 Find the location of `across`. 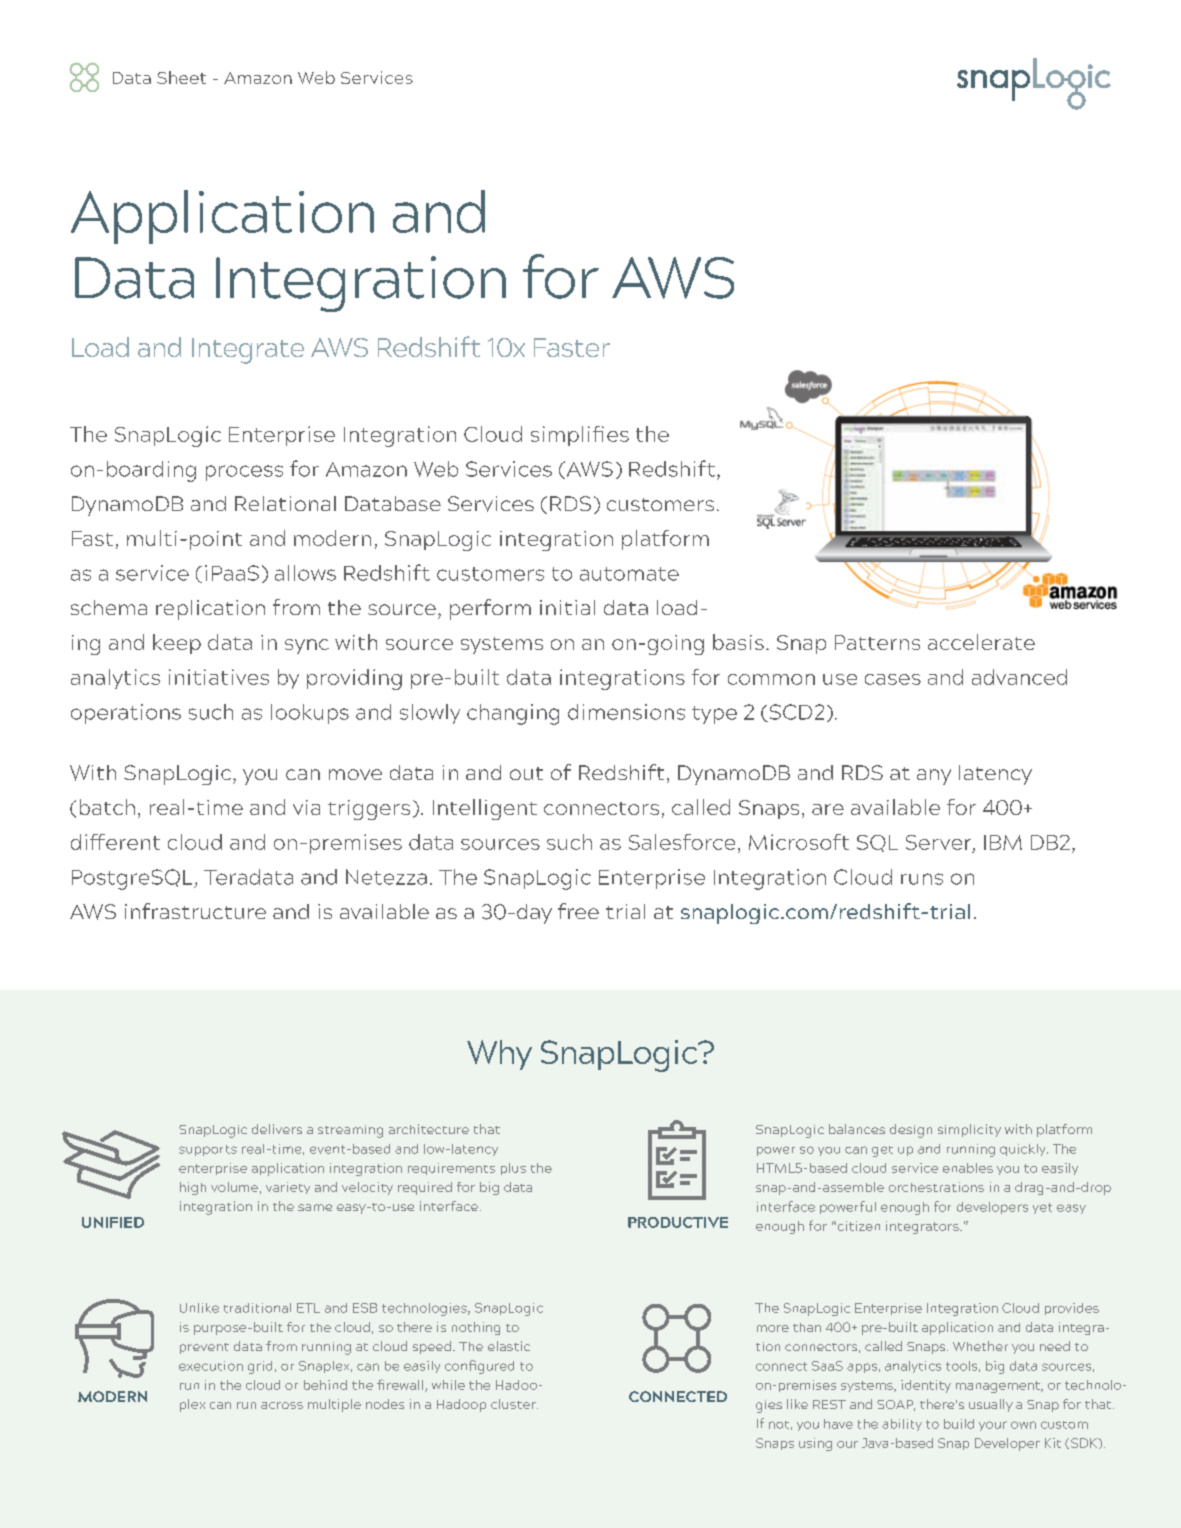

across is located at coordinates (282, 1405).
